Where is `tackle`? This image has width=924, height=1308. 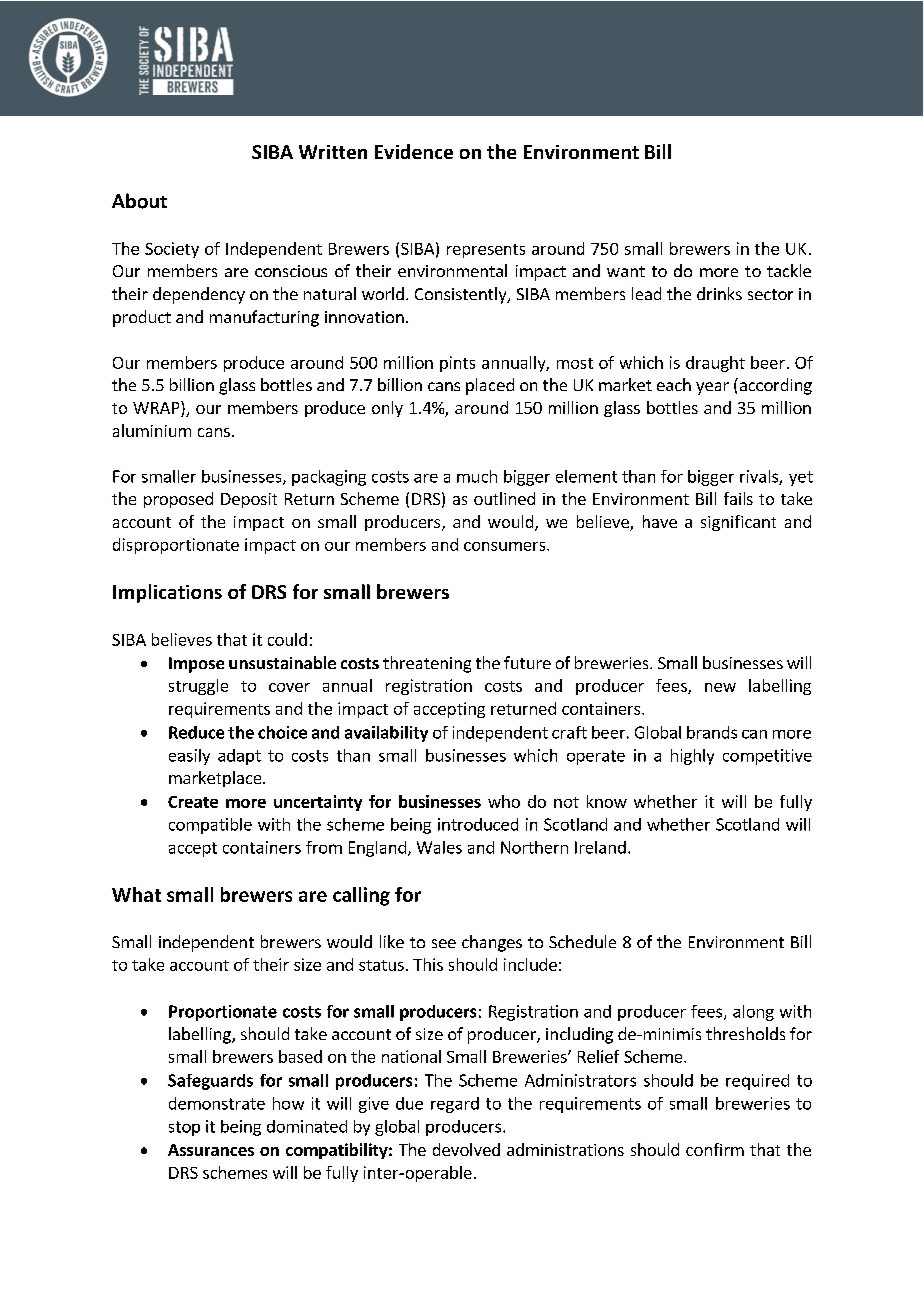
tackle is located at coordinates (789, 270).
